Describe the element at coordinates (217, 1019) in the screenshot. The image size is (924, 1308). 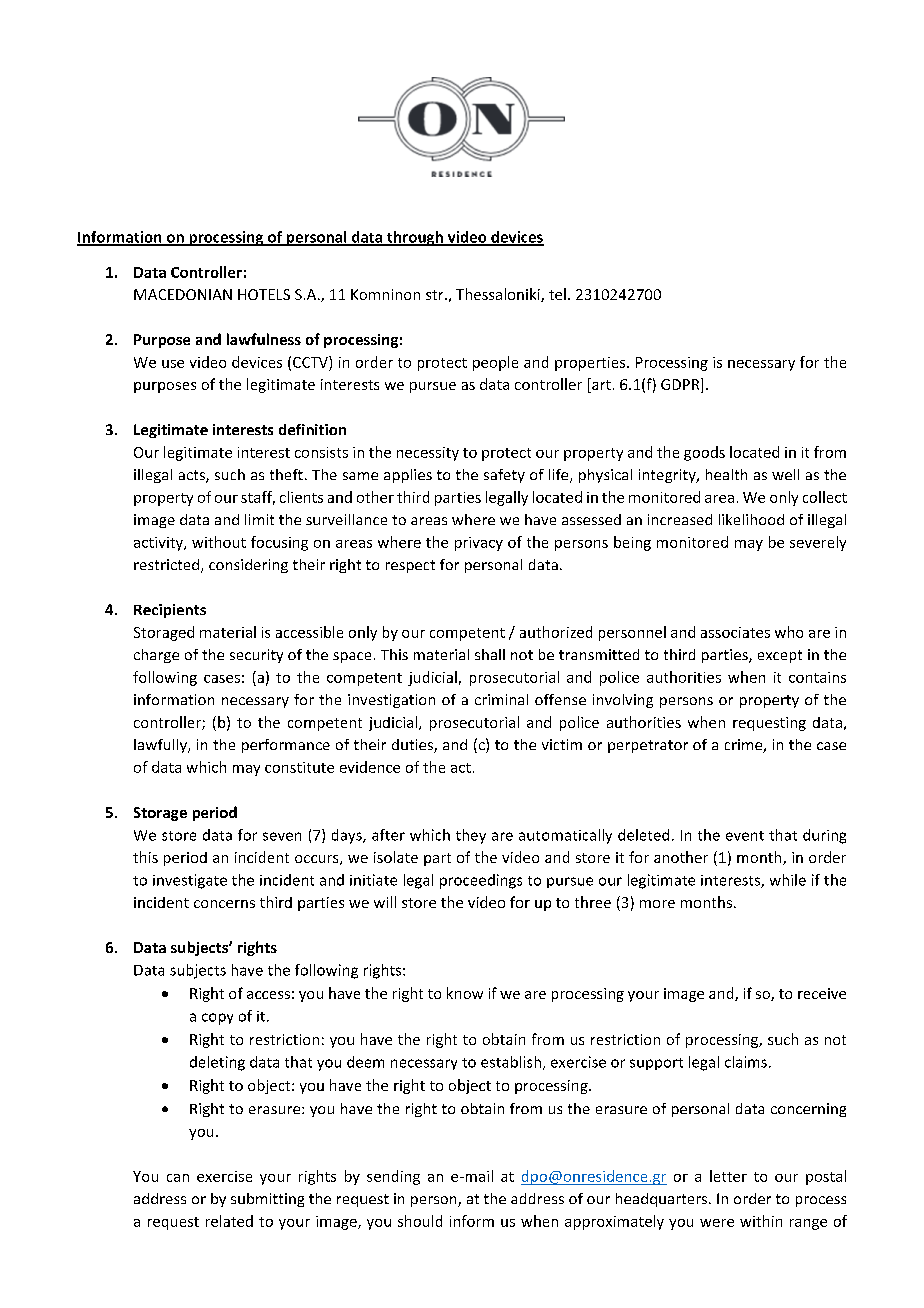
I see `copy` at that location.
